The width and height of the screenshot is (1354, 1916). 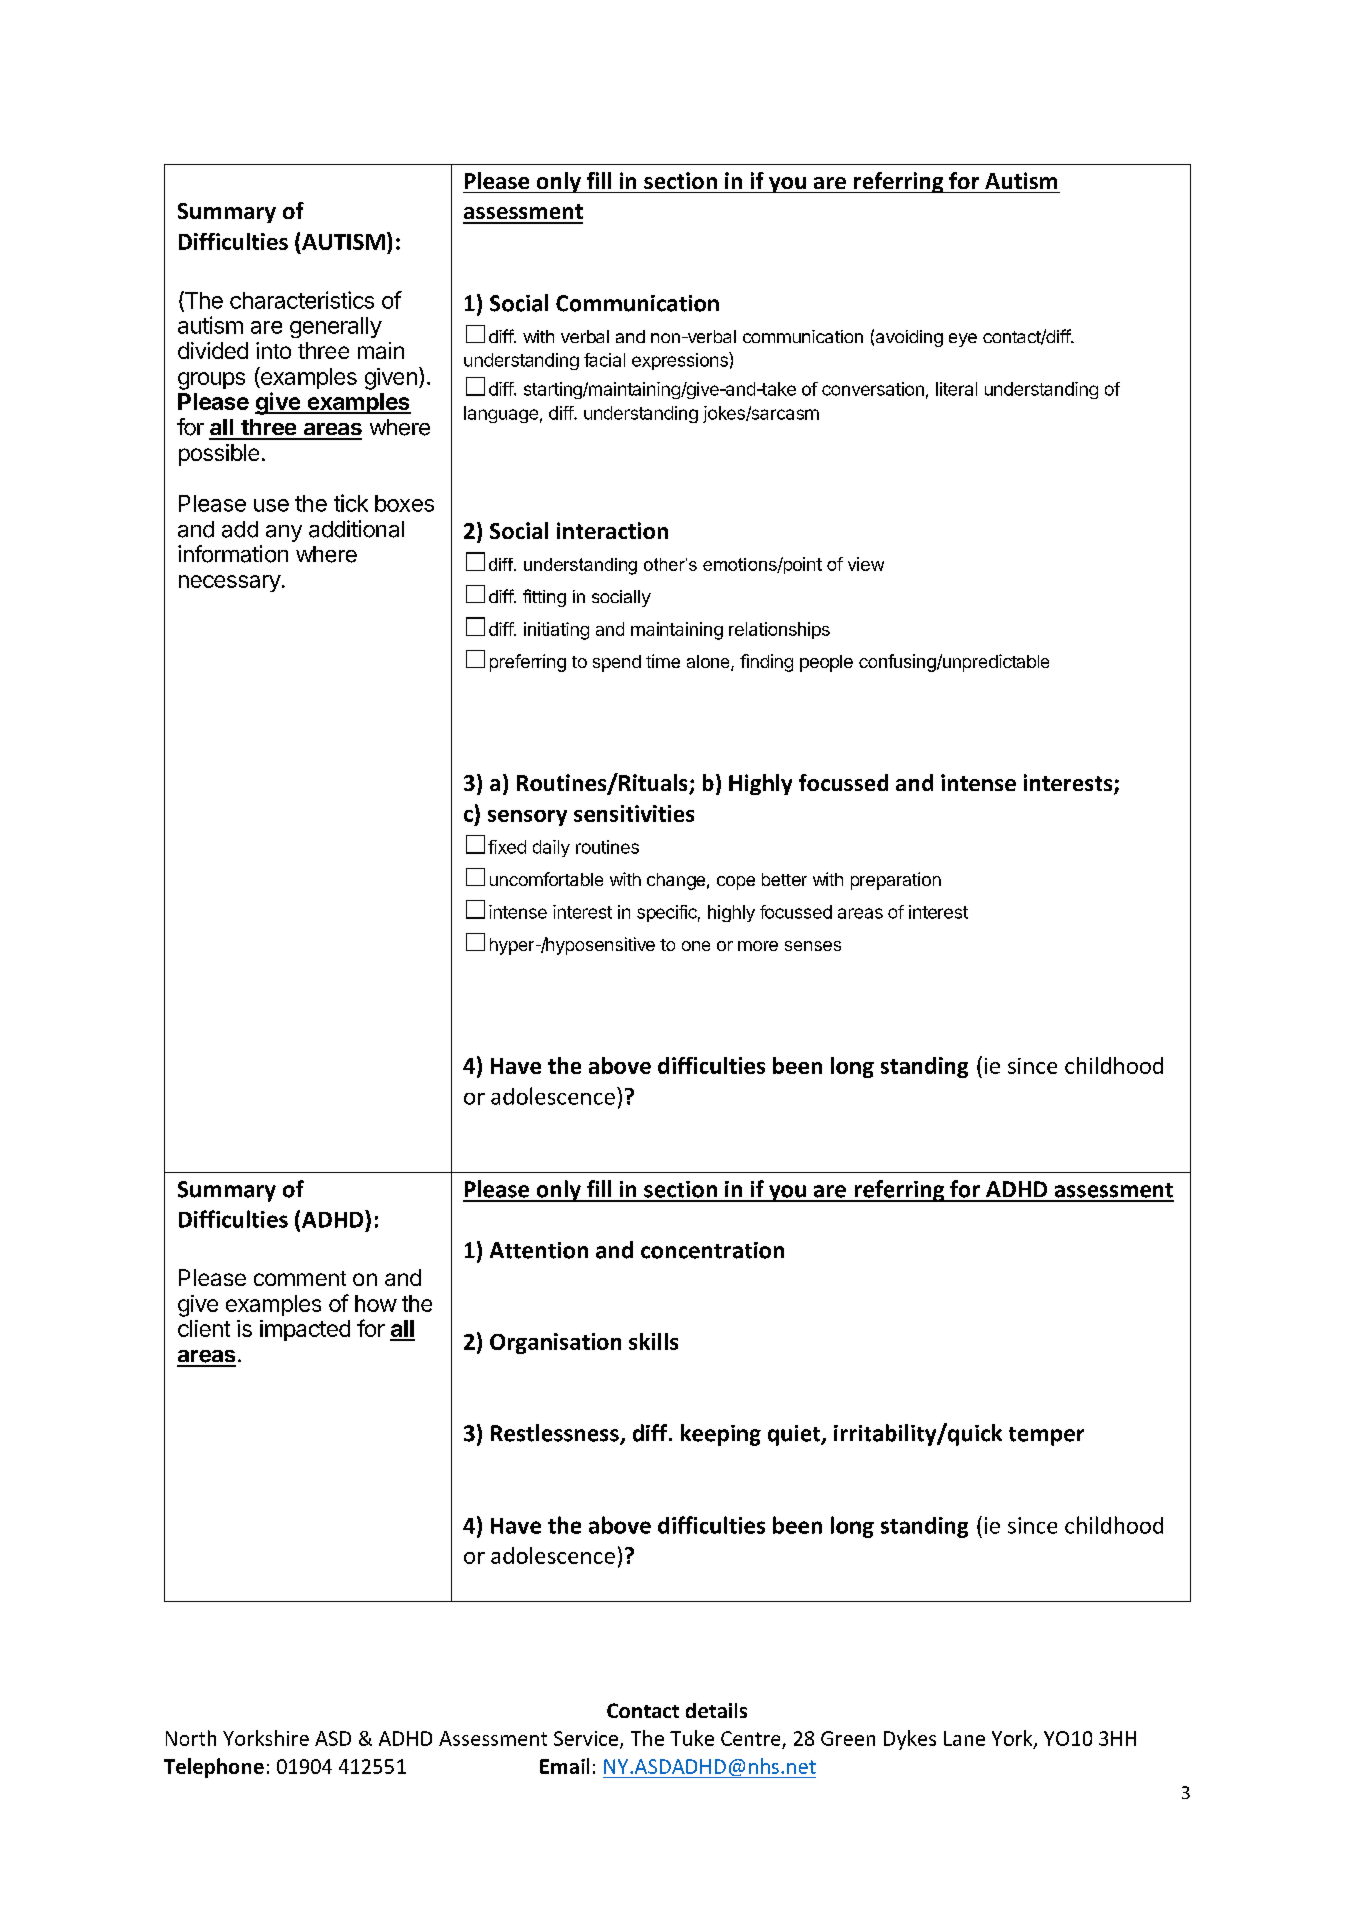 What do you see at coordinates (586, 1738) in the screenshot?
I see `Service` at bounding box center [586, 1738].
